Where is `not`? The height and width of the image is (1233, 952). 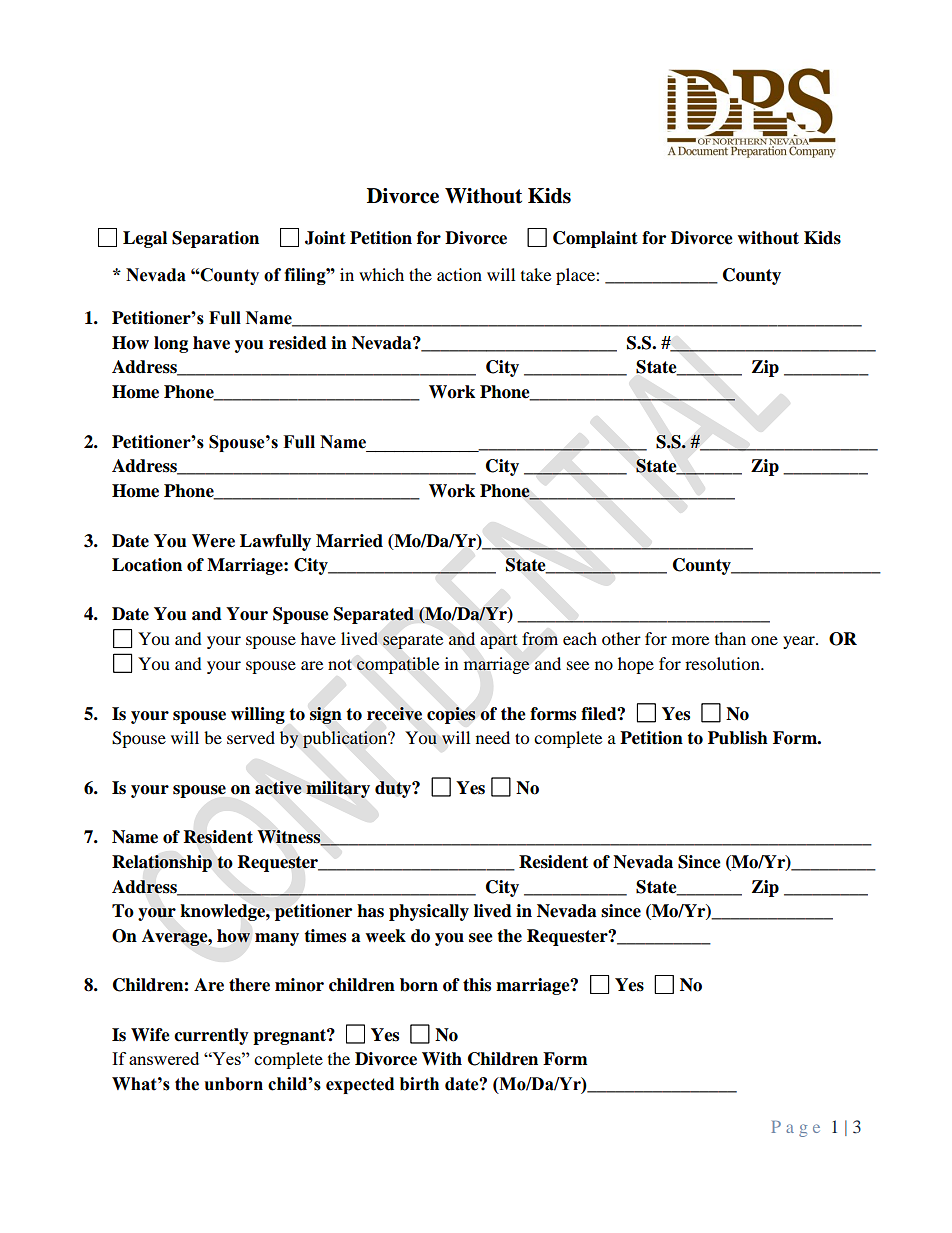 not is located at coordinates (340, 664).
